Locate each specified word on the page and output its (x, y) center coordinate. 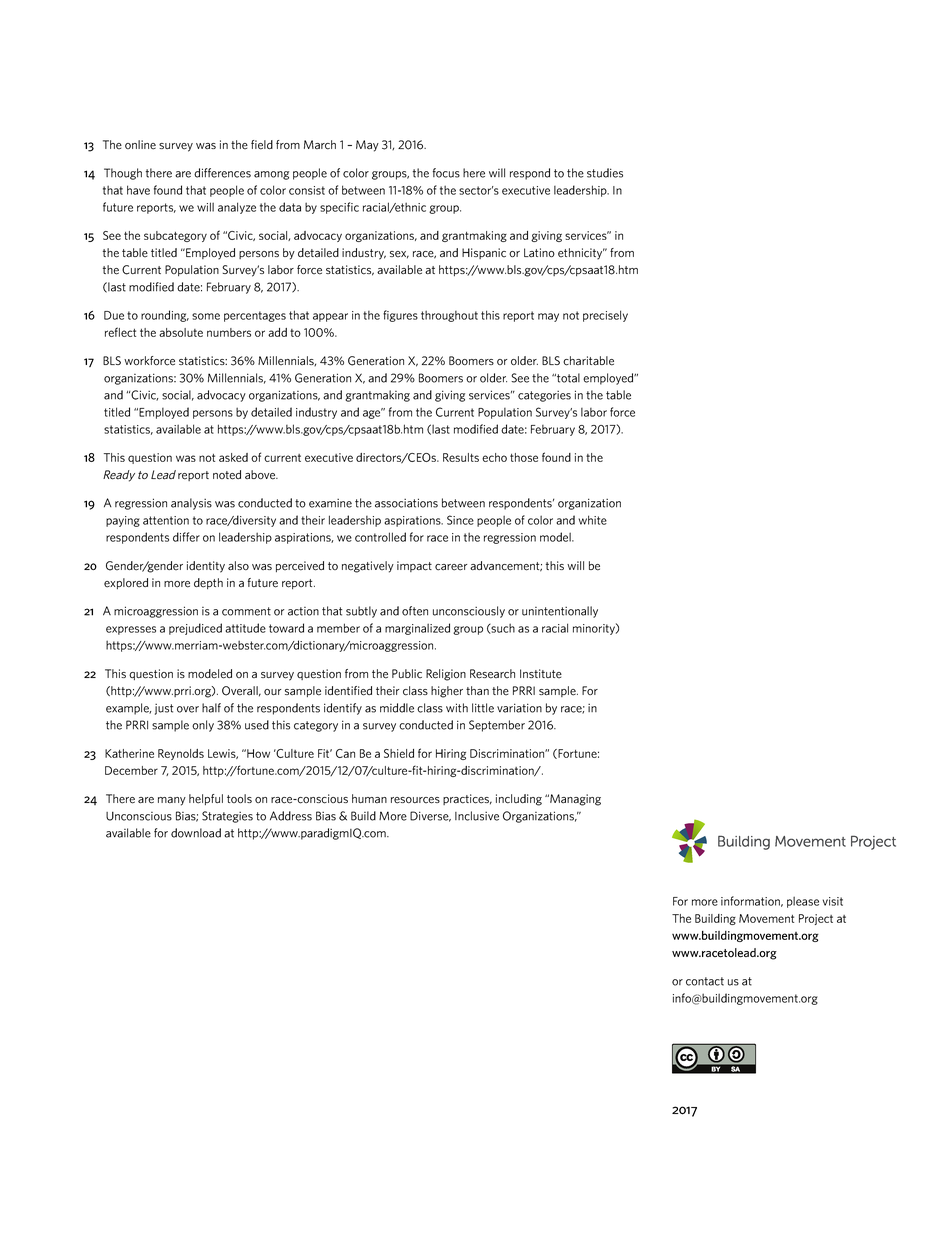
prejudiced (195, 629)
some (206, 316)
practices (467, 799)
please (803, 902)
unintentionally (560, 612)
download (196, 833)
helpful (206, 799)
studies (605, 173)
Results (461, 457)
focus (446, 173)
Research (492, 674)
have (138, 190)
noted (227, 475)
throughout (449, 316)
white (593, 520)
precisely (605, 316)
